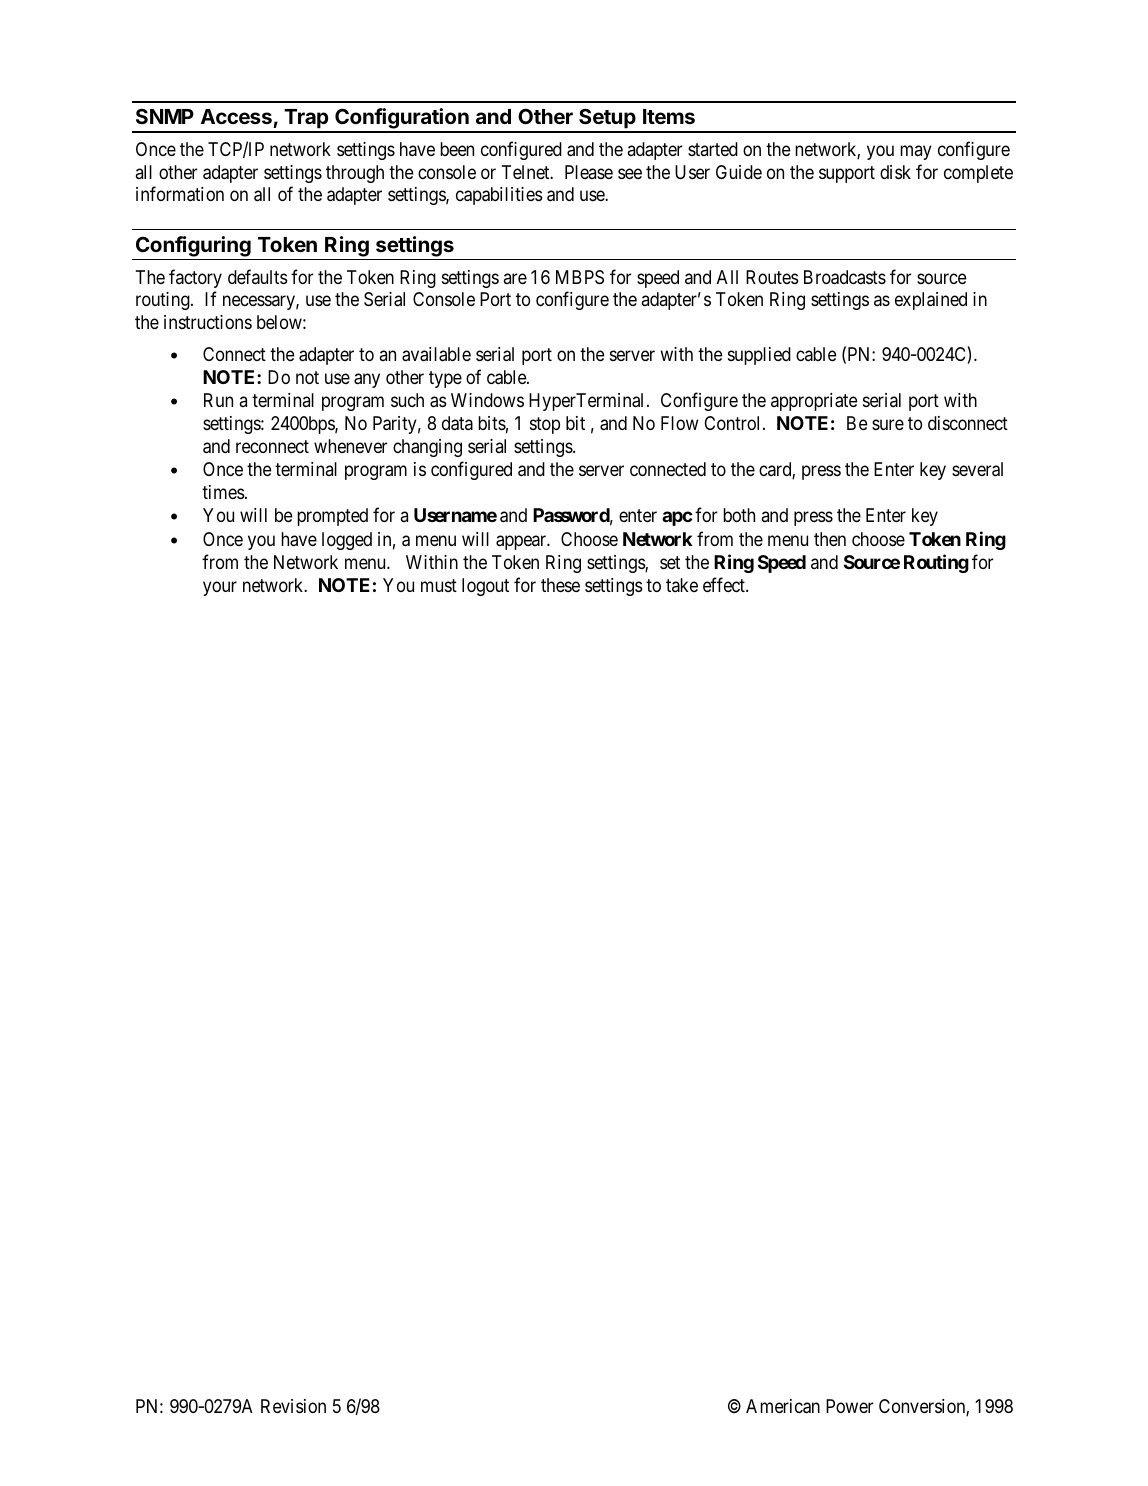 The width and height of the image is (1148, 1486). I want to click on disk, so click(895, 172).
